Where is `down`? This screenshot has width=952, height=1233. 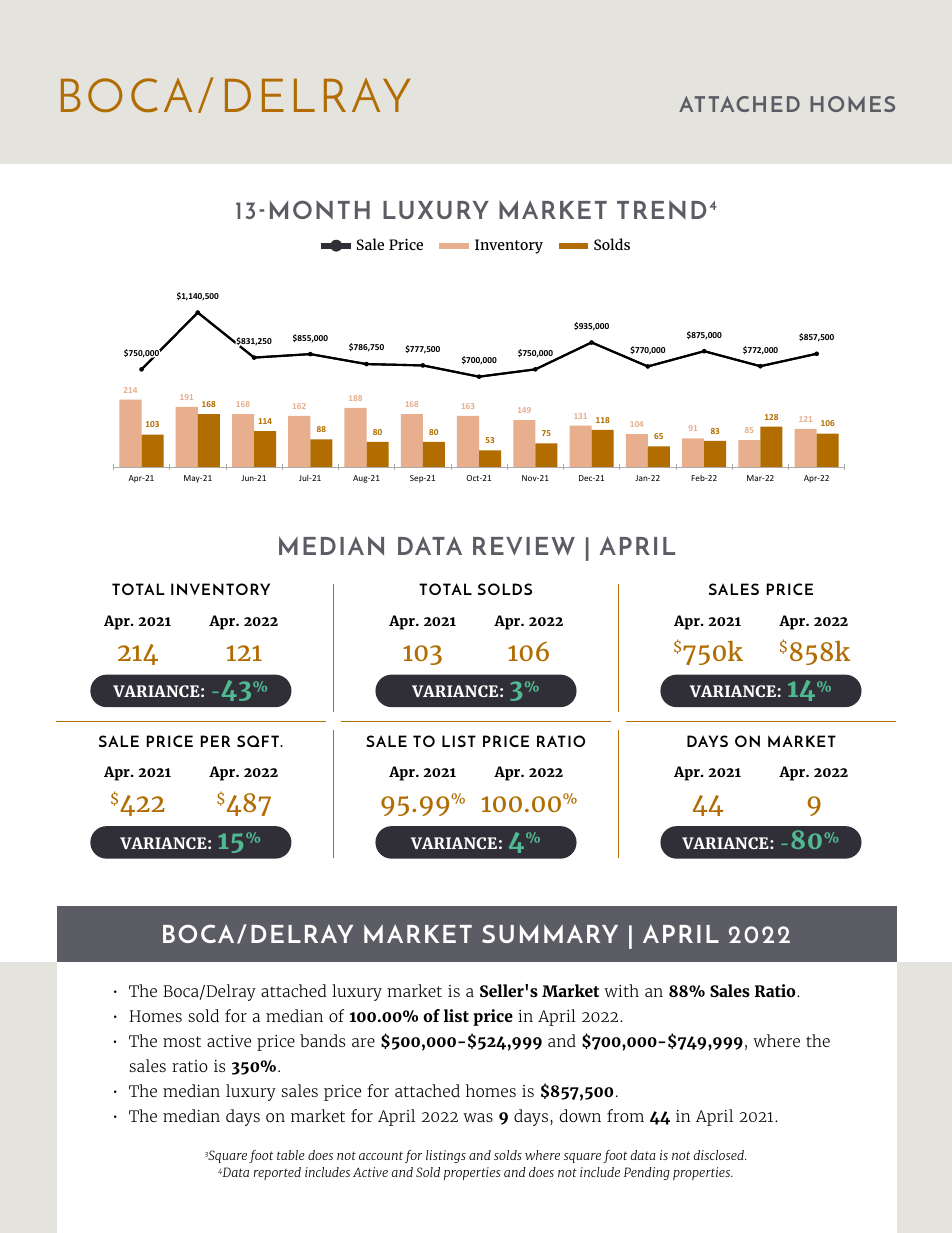 down is located at coordinates (580, 1115).
